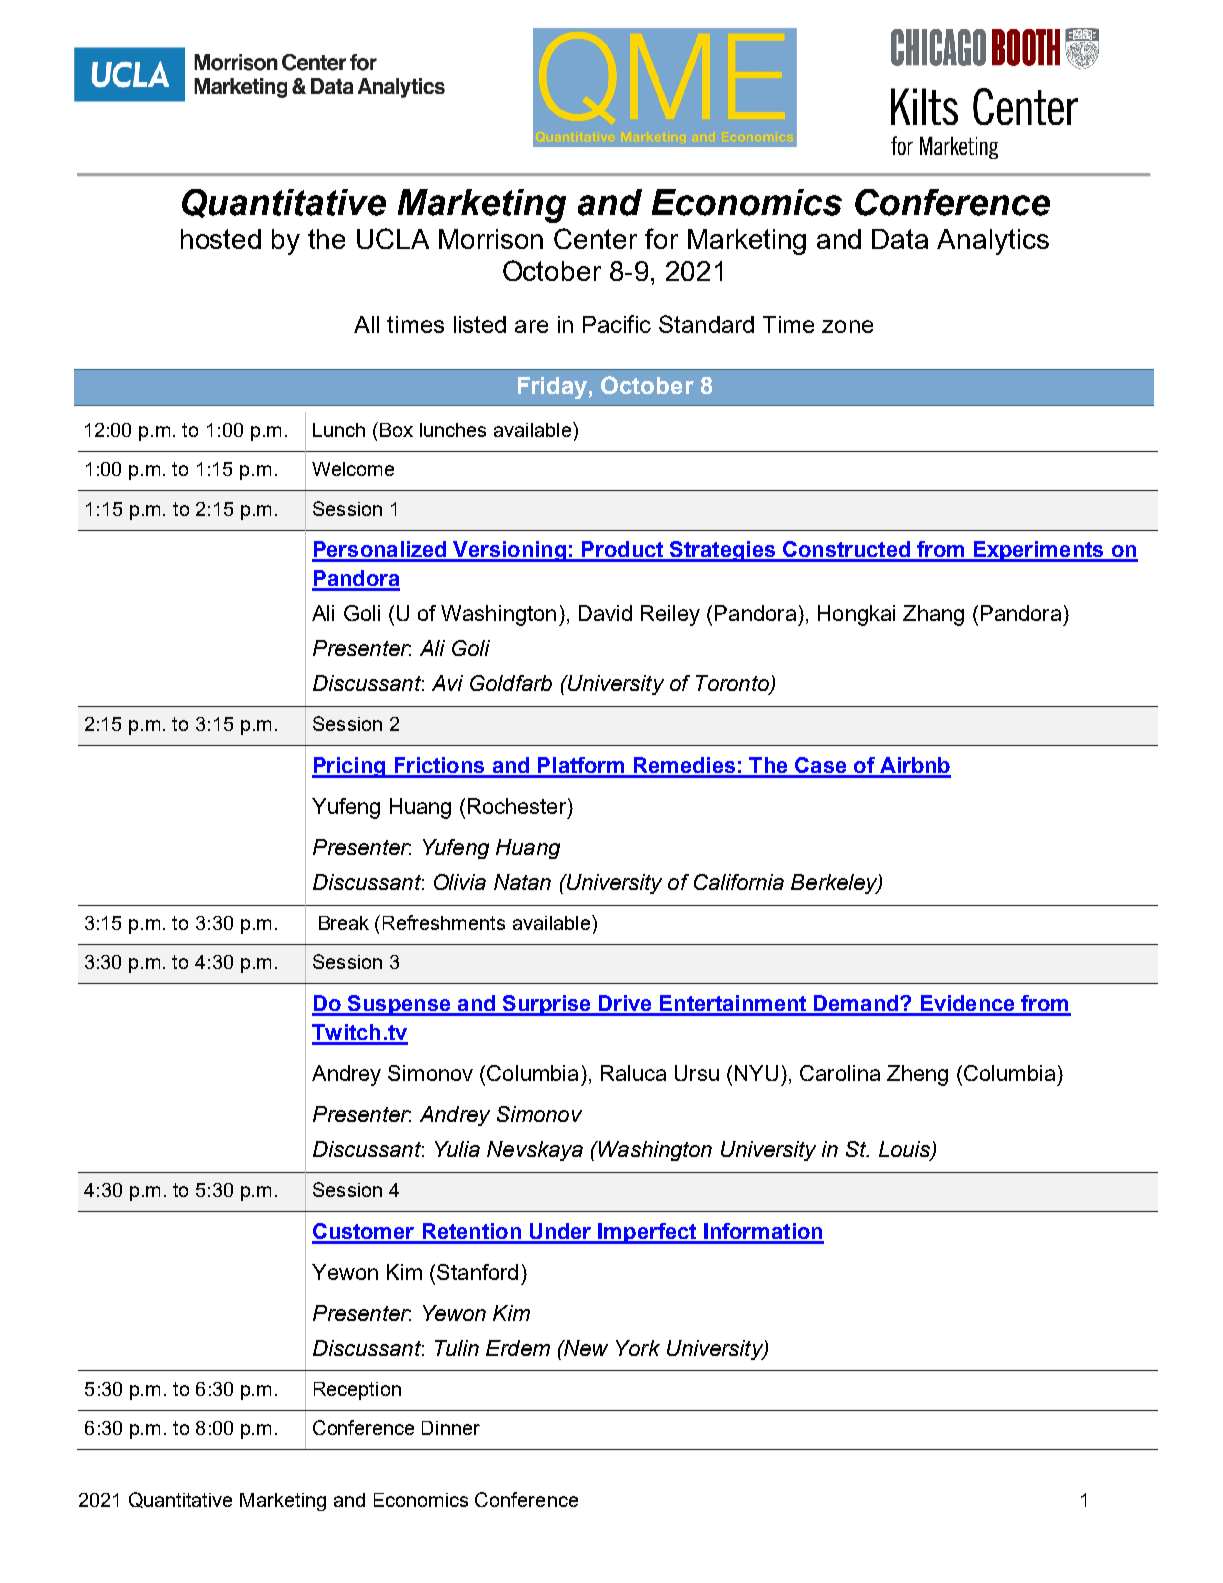 The height and width of the image is (1583, 1223). Describe the element at coordinates (366, 324) in the image. I see `All` at that location.
